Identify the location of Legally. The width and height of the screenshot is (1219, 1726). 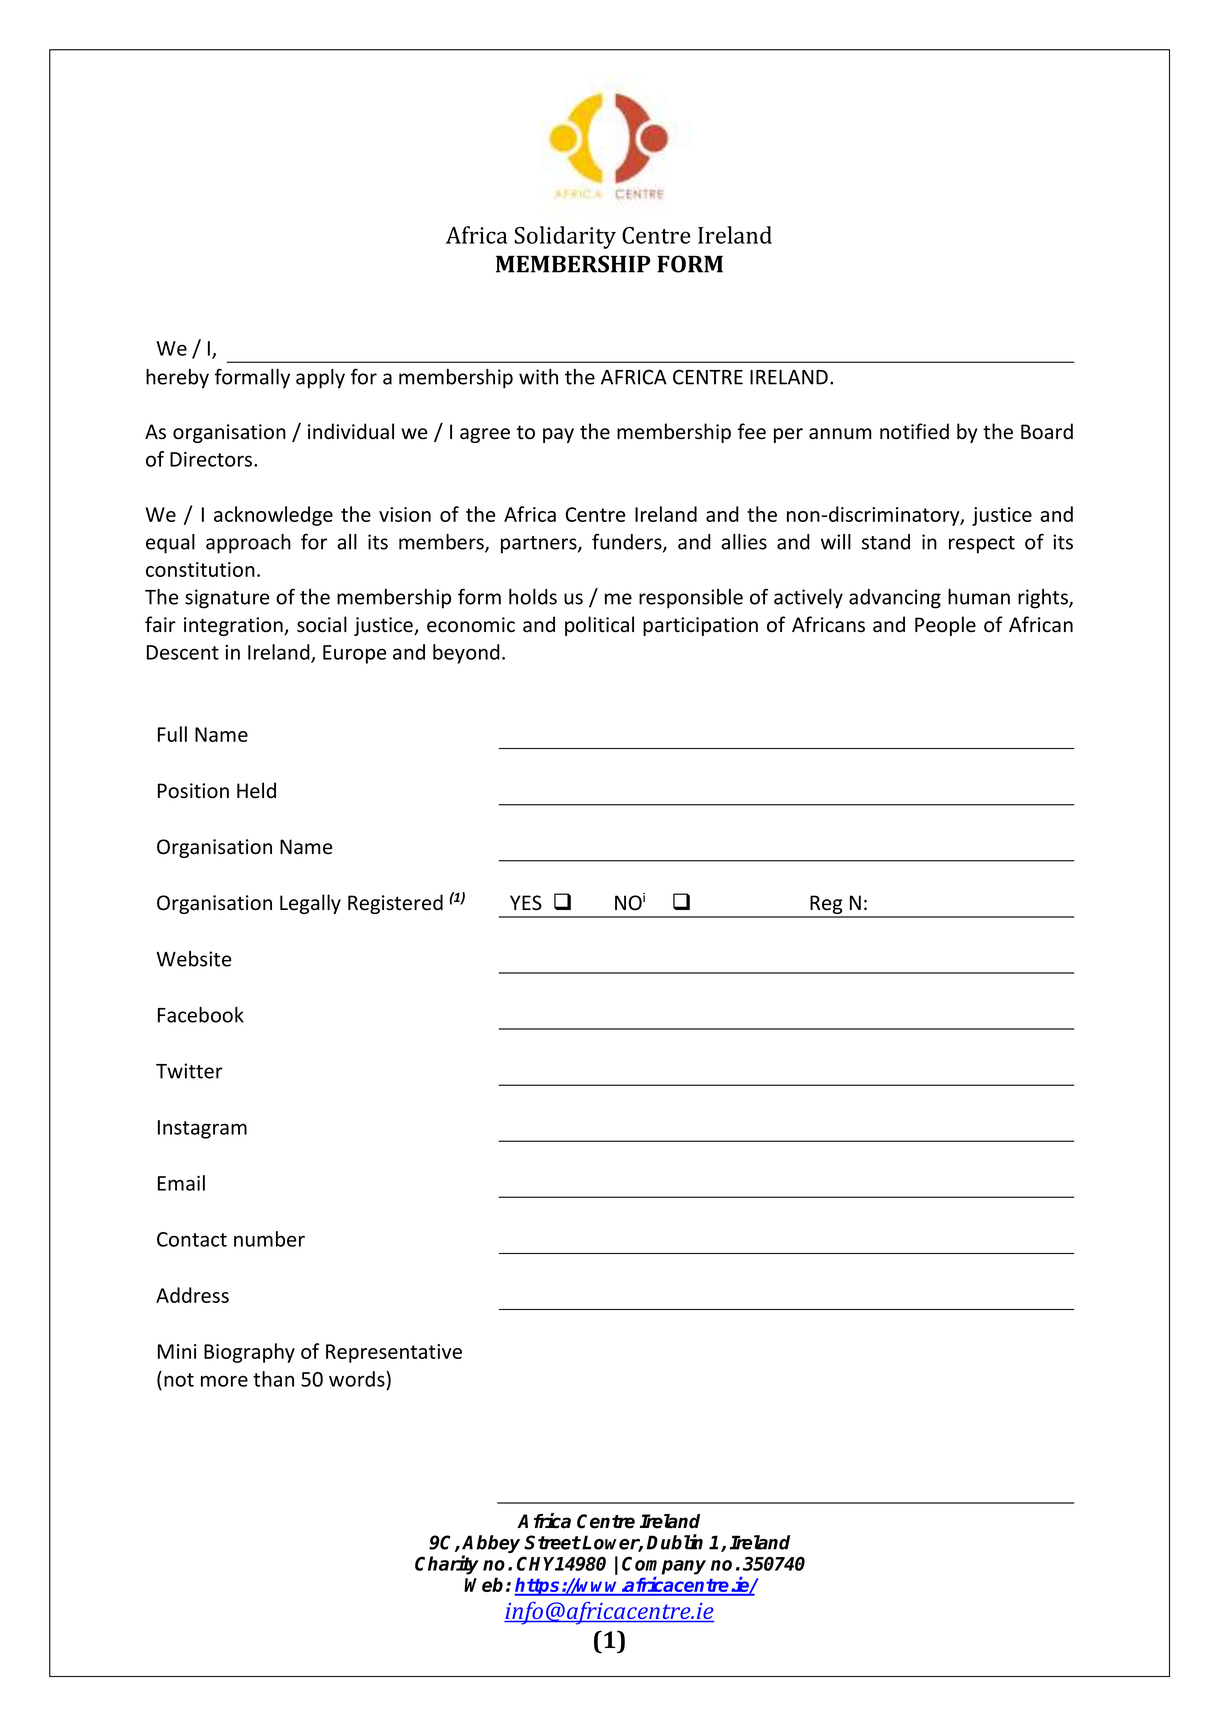
(310, 904).
